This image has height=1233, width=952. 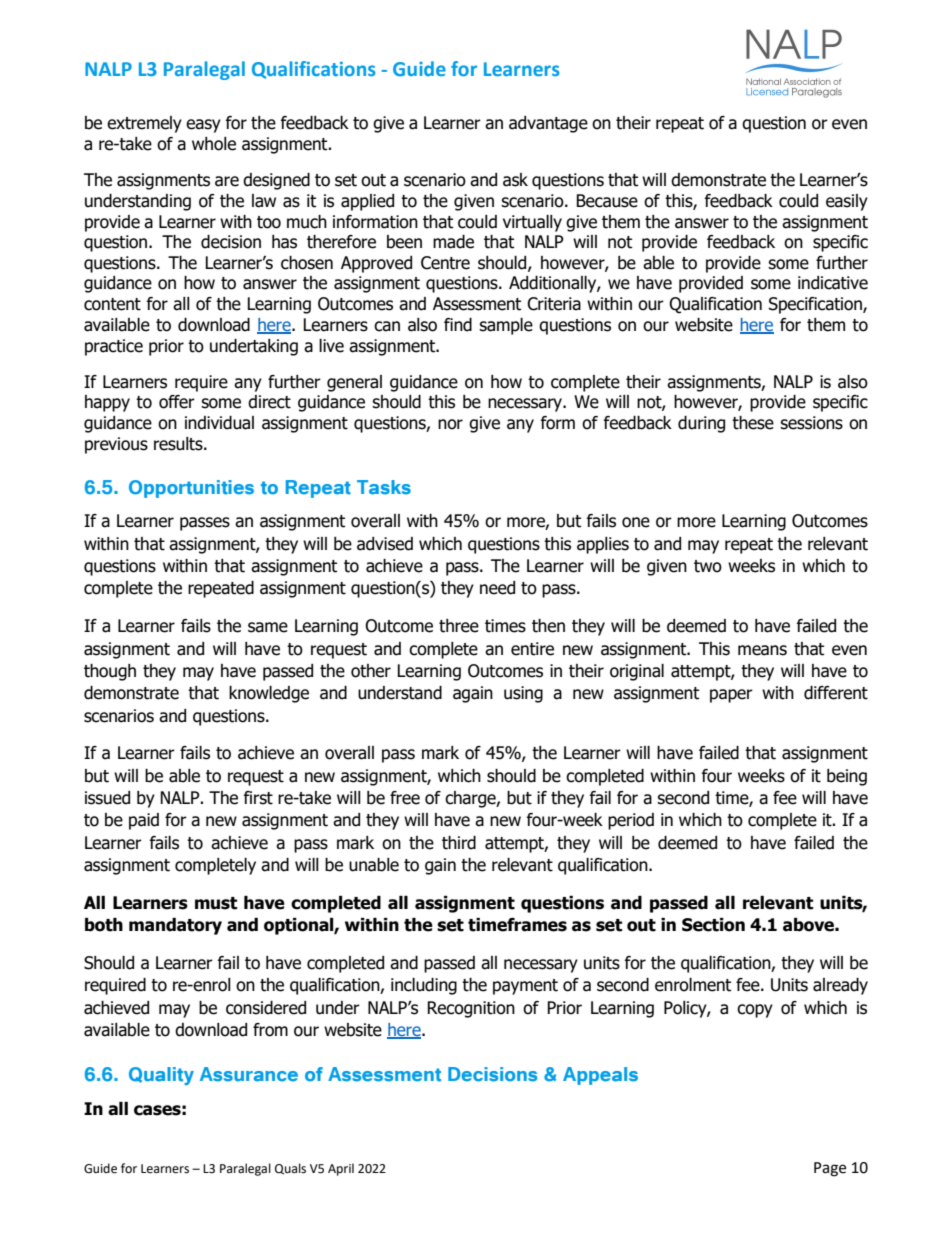 I want to click on Quality, so click(x=161, y=1076).
